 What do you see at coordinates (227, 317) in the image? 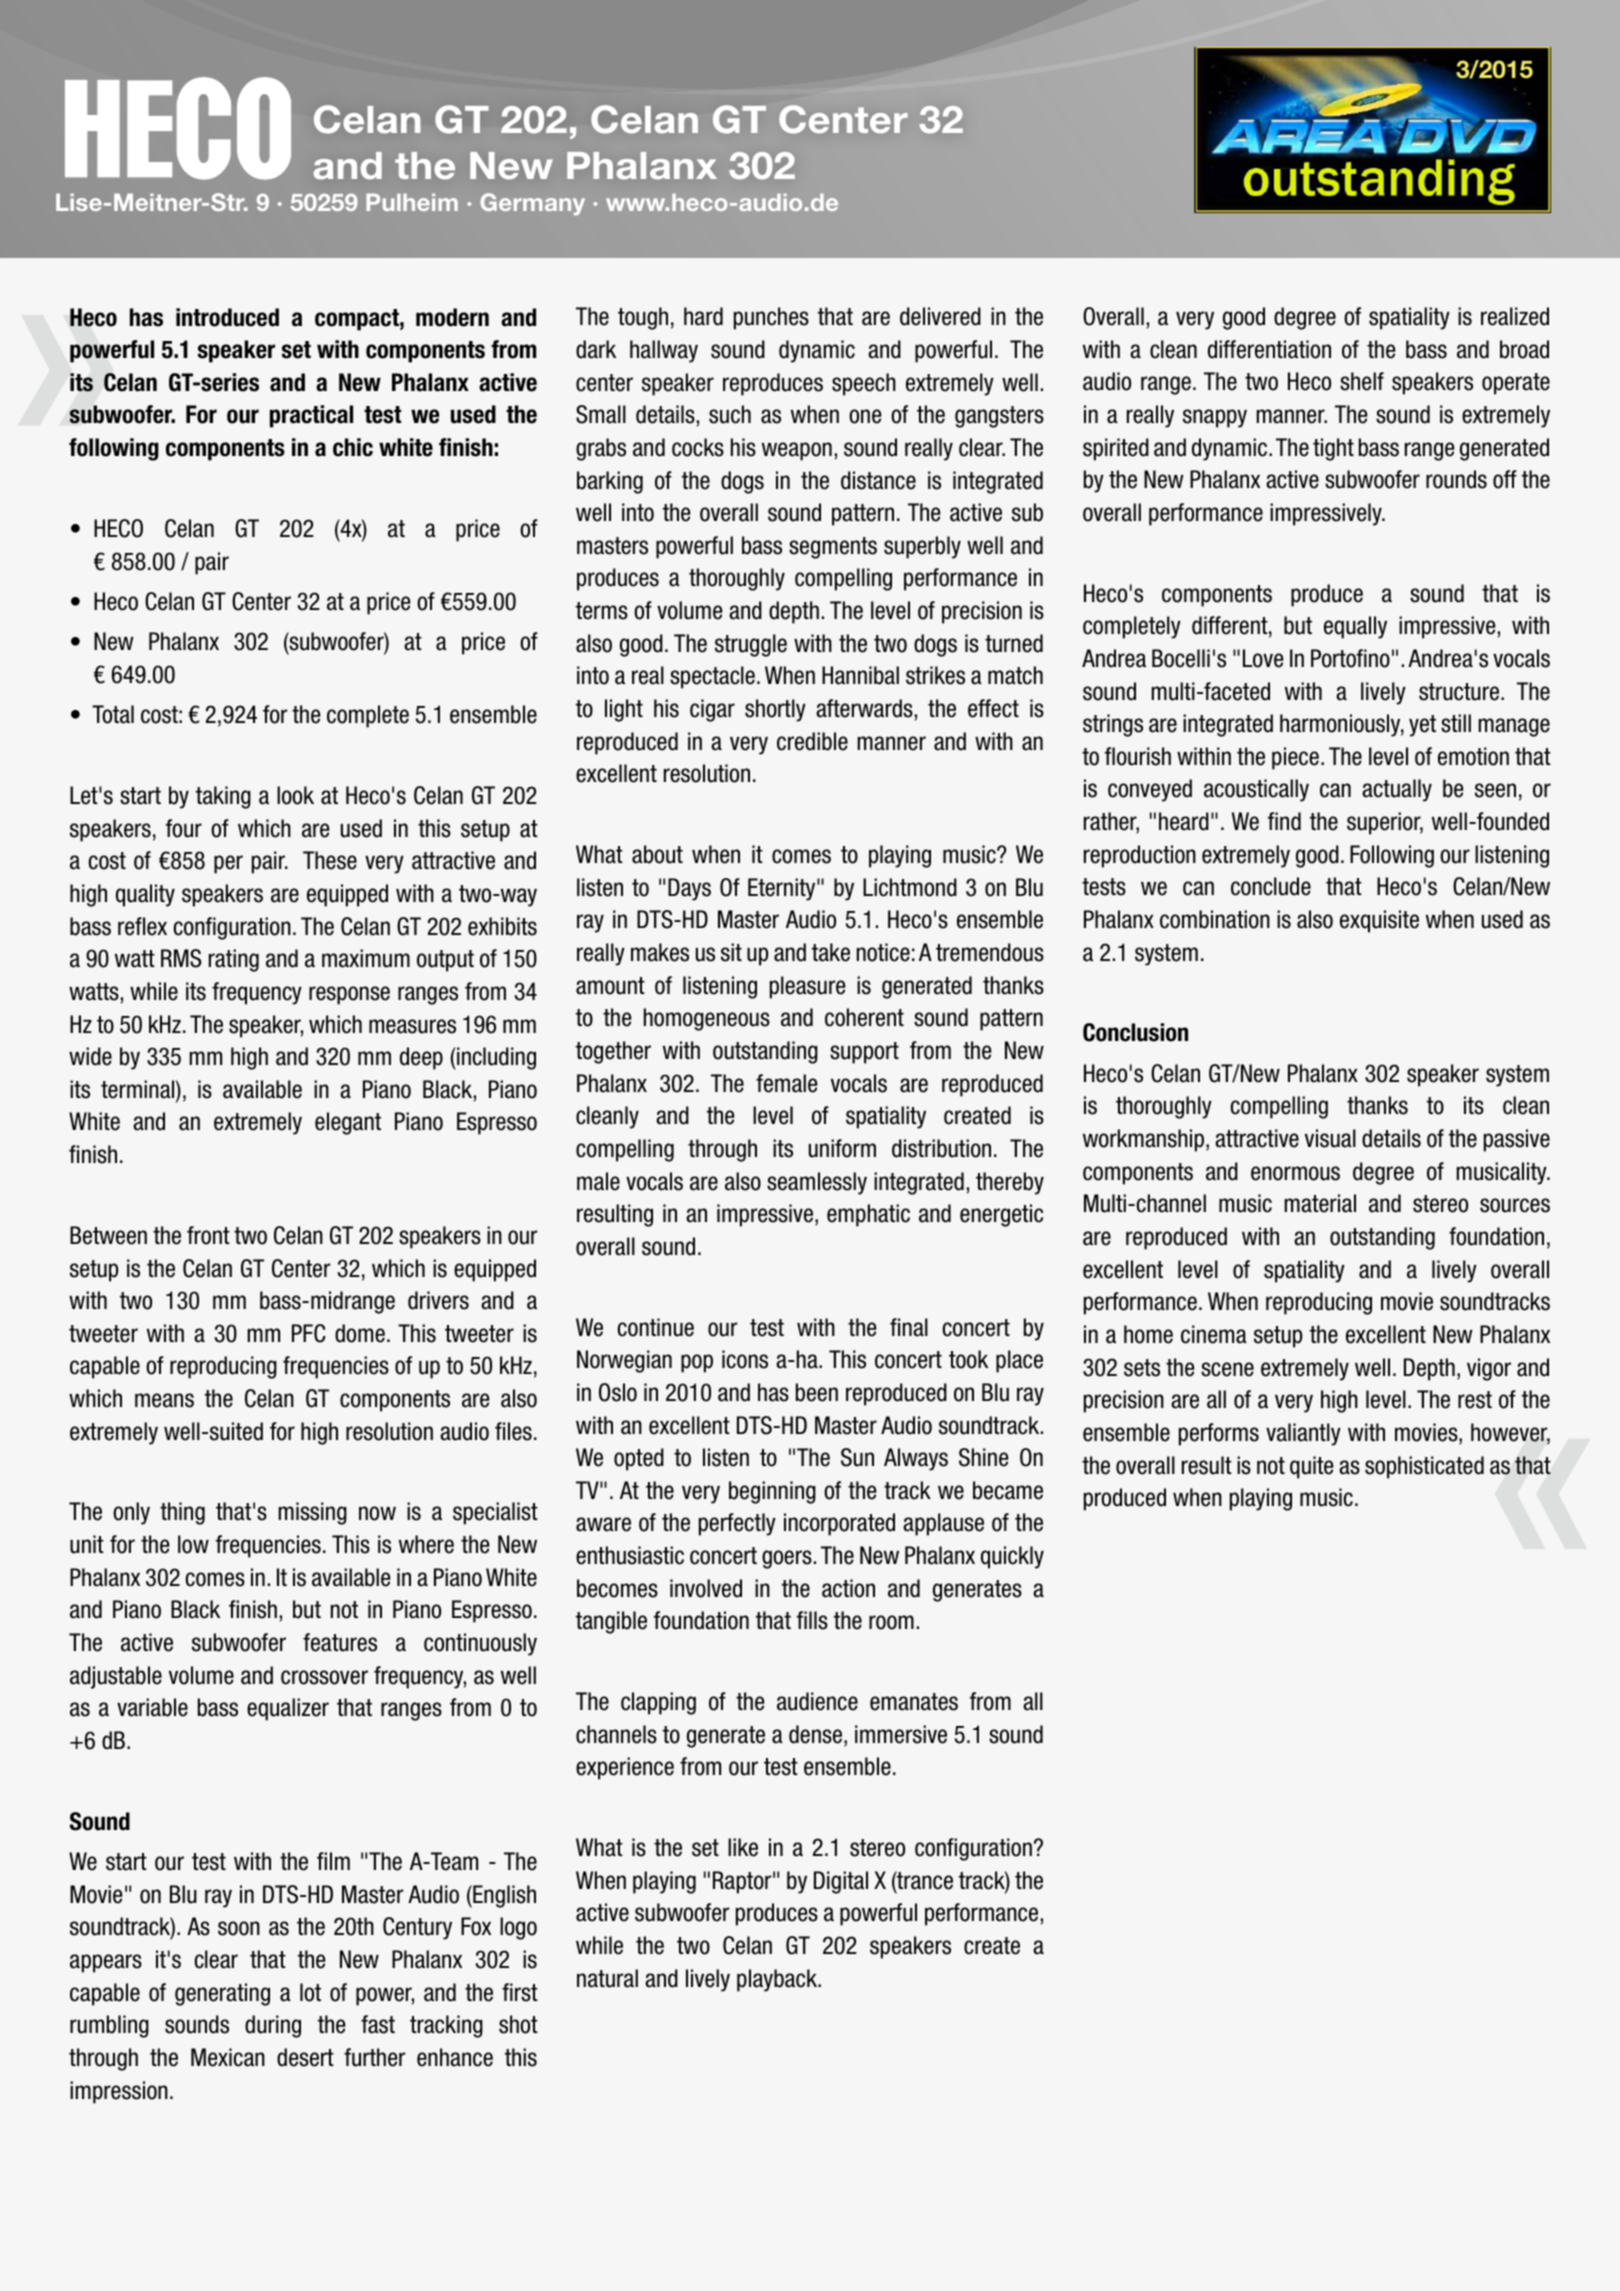
I see `introduced` at bounding box center [227, 317].
